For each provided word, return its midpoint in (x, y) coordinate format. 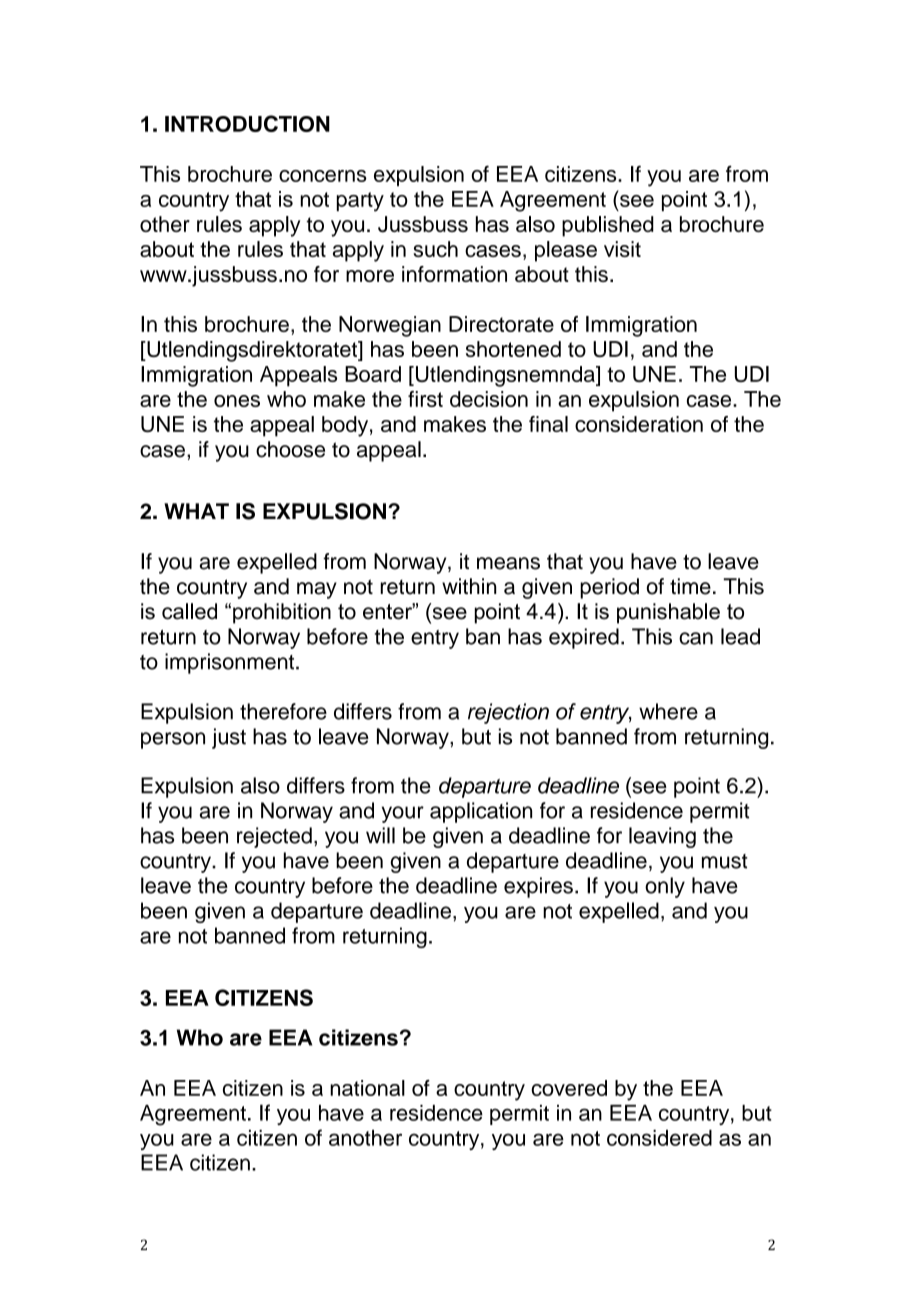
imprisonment (231, 663)
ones (237, 401)
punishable (668, 613)
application (481, 812)
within (469, 586)
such (435, 249)
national (367, 1088)
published (608, 226)
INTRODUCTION (247, 123)
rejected (274, 837)
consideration (639, 424)
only (665, 887)
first (425, 399)
